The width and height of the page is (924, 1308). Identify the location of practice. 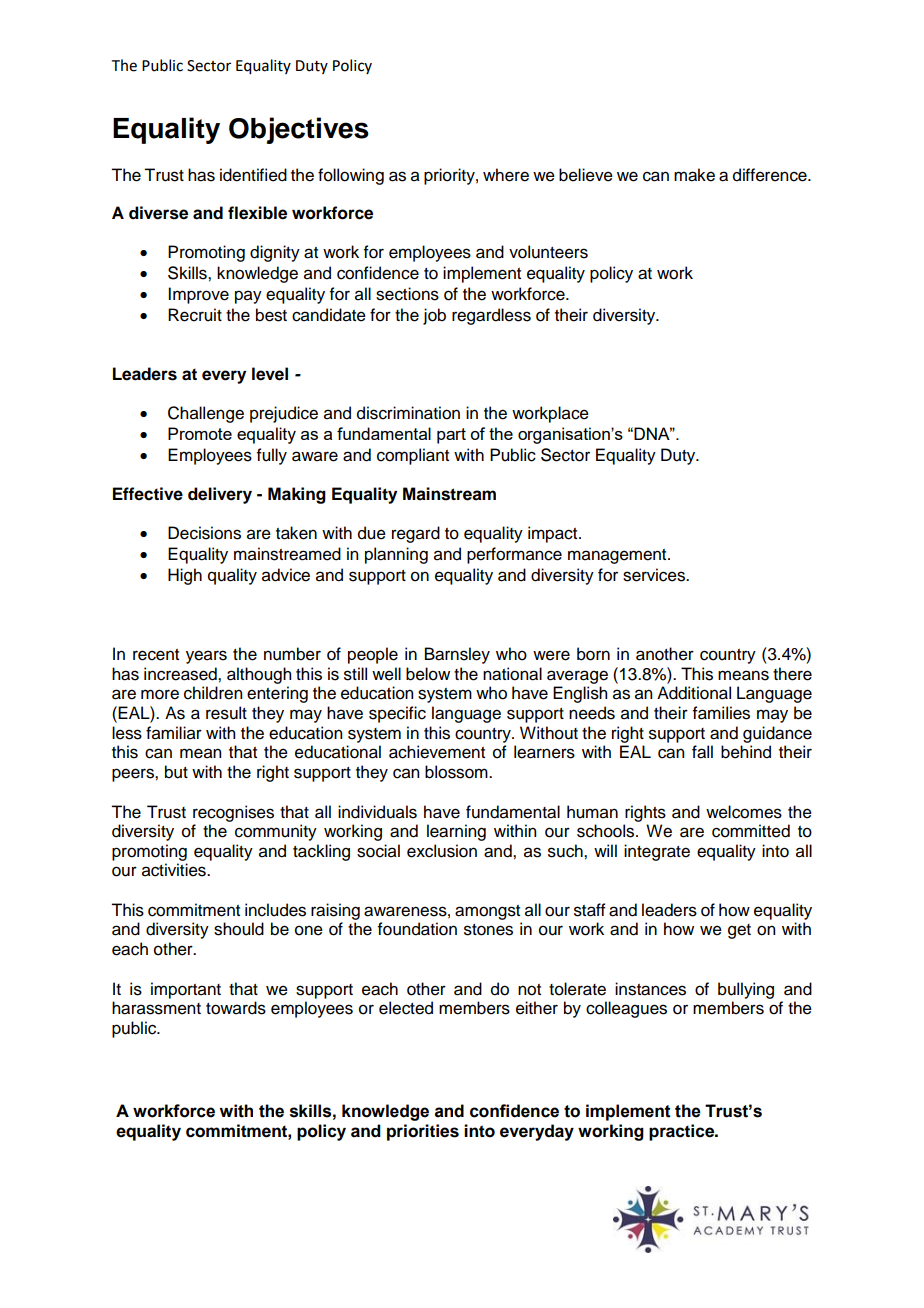
(683, 1132).
